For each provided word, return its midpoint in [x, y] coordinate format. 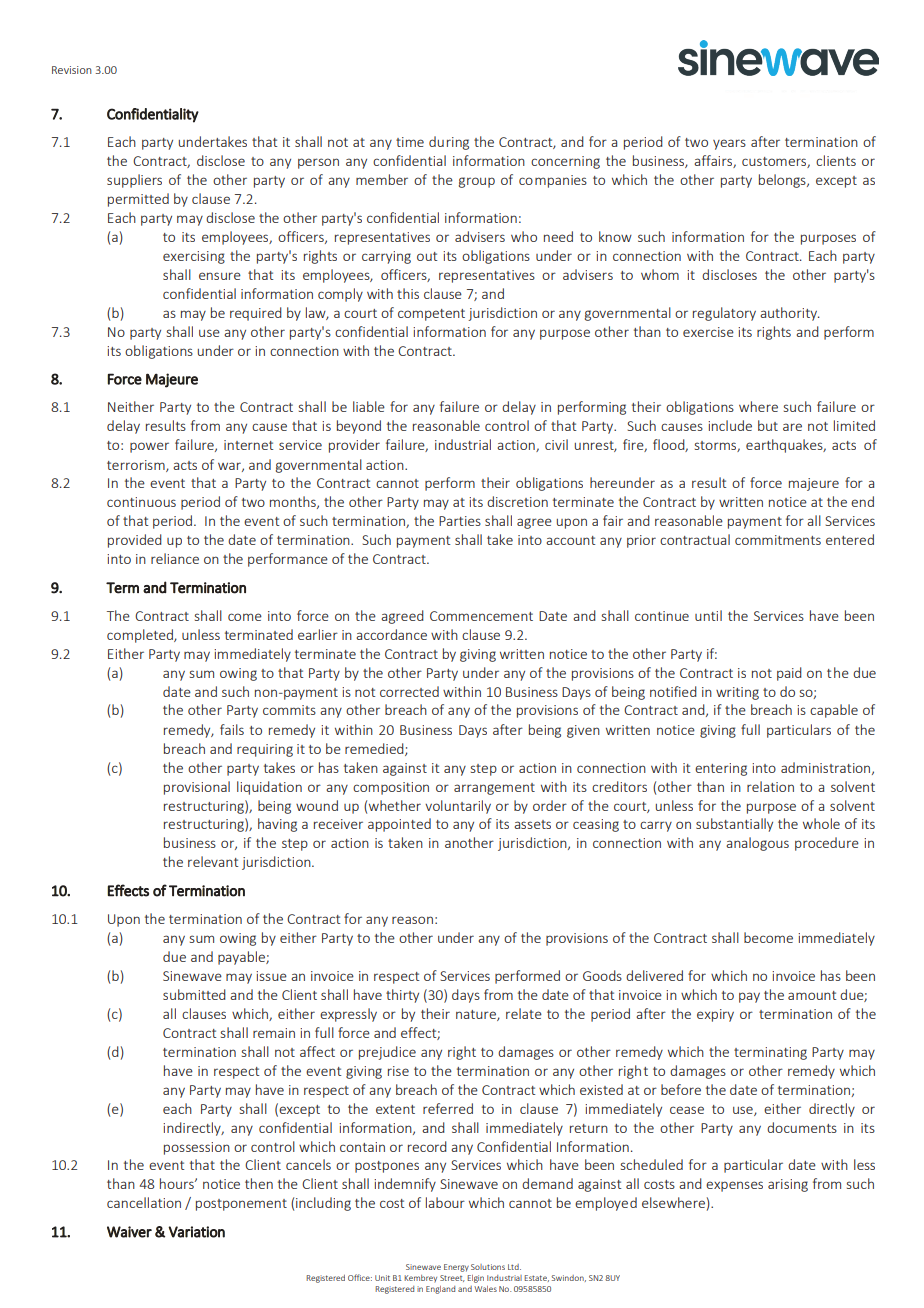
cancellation [144, 1202]
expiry [715, 1015]
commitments [778, 540]
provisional [197, 788]
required [256, 314]
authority [789, 314]
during [449, 143]
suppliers [134, 181]
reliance [175, 558]
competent [431, 315]
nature [477, 1015]
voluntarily [458, 807]
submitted [194, 994]
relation [770, 786]
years [729, 144]
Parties [460, 521]
